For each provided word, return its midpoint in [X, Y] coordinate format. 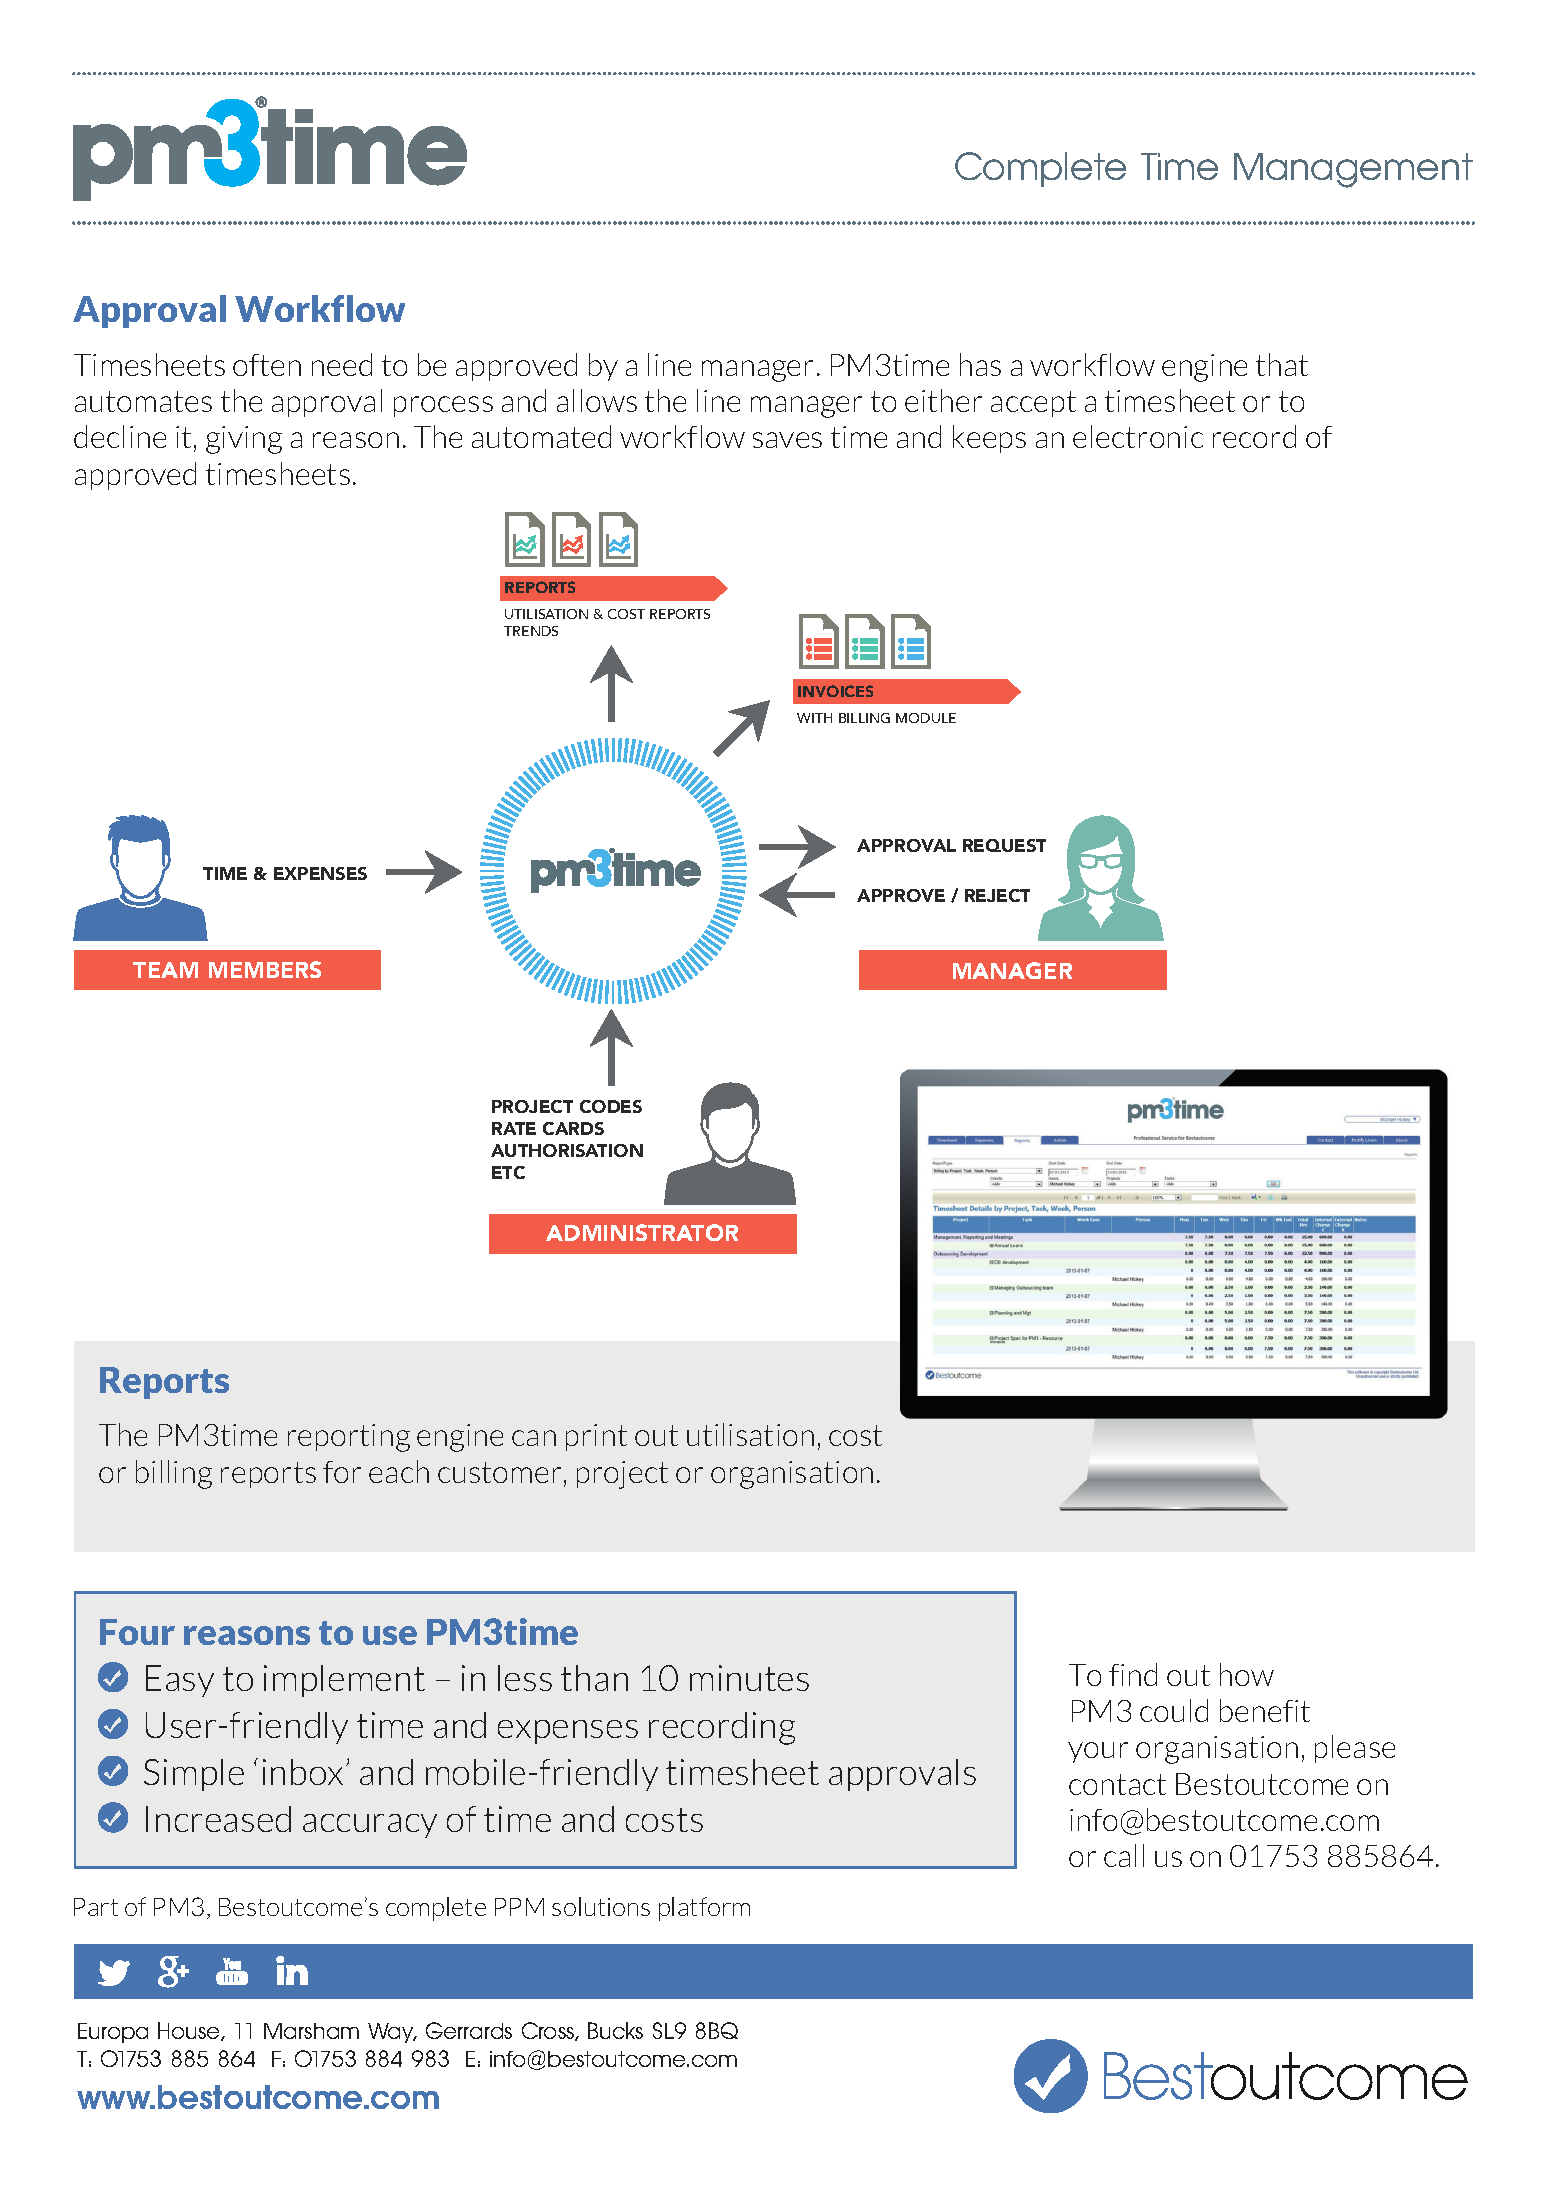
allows [597, 400]
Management [1353, 170]
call [1124, 1855]
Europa [113, 2033]
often [267, 365]
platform [704, 1909]
